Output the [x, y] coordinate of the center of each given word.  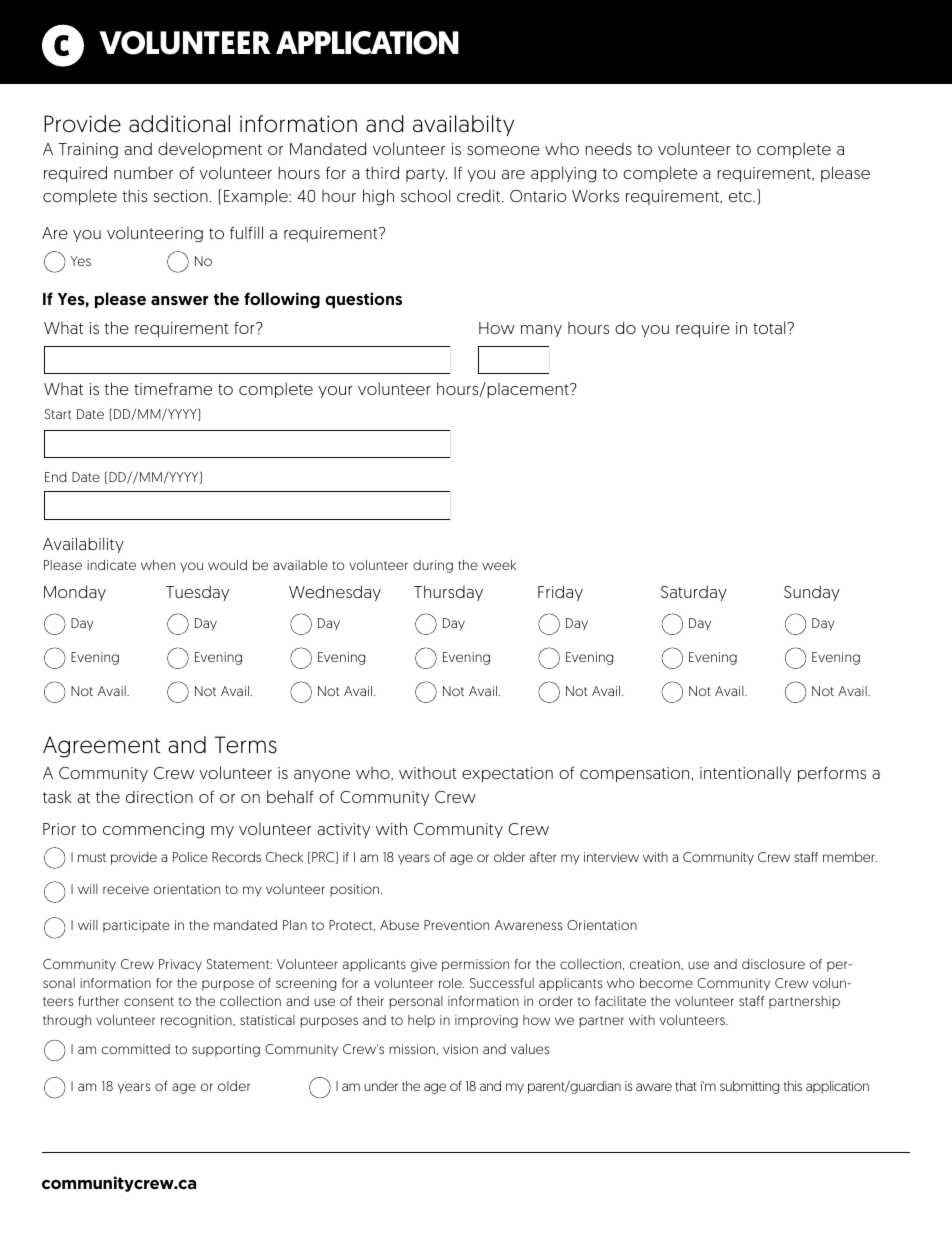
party [426, 175]
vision [460, 1049]
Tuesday [197, 593]
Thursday [448, 593]
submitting [750, 1087]
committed [136, 1049]
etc [741, 196]
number [143, 172]
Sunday [812, 593]
